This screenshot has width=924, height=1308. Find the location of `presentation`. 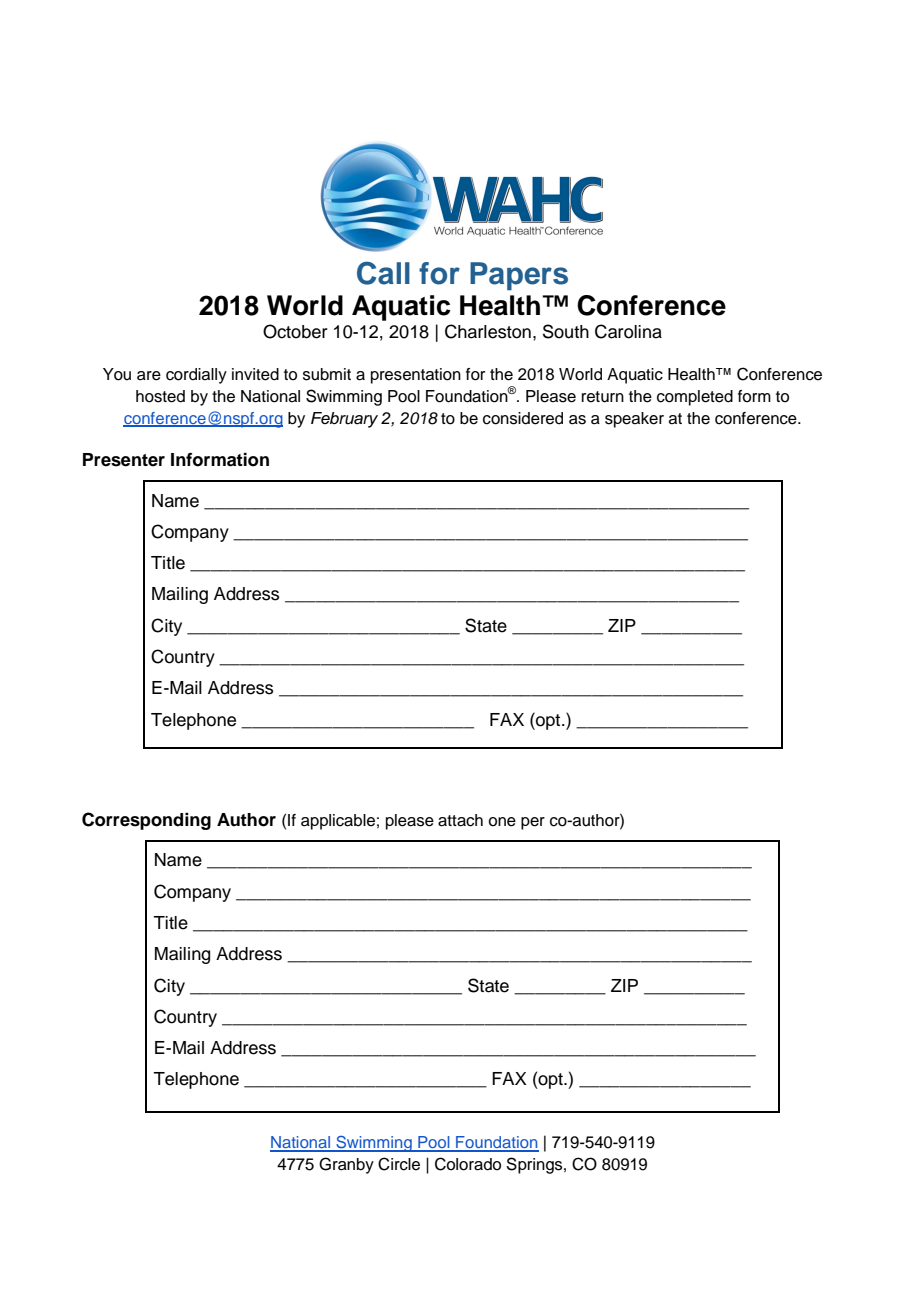

presentation is located at coordinates (416, 376).
